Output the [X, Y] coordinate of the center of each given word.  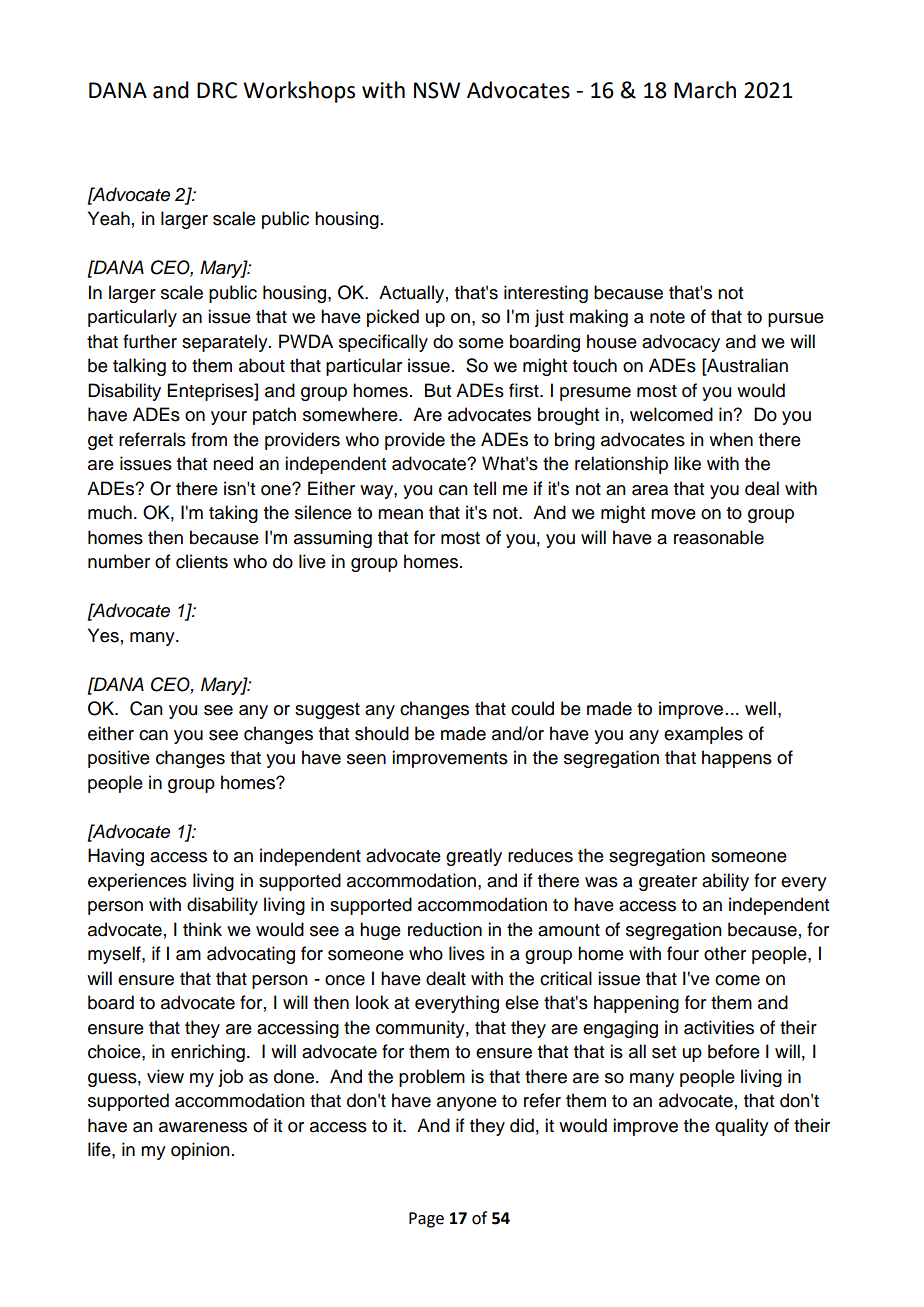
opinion [200, 1151]
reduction [445, 929]
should [382, 733]
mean [400, 514]
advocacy [681, 343]
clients [202, 561]
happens [737, 759]
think [202, 929]
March [705, 90]
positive [119, 759]
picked [393, 318]
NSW [437, 90]
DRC [217, 90]
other [725, 953]
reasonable [719, 537]
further [150, 341]
